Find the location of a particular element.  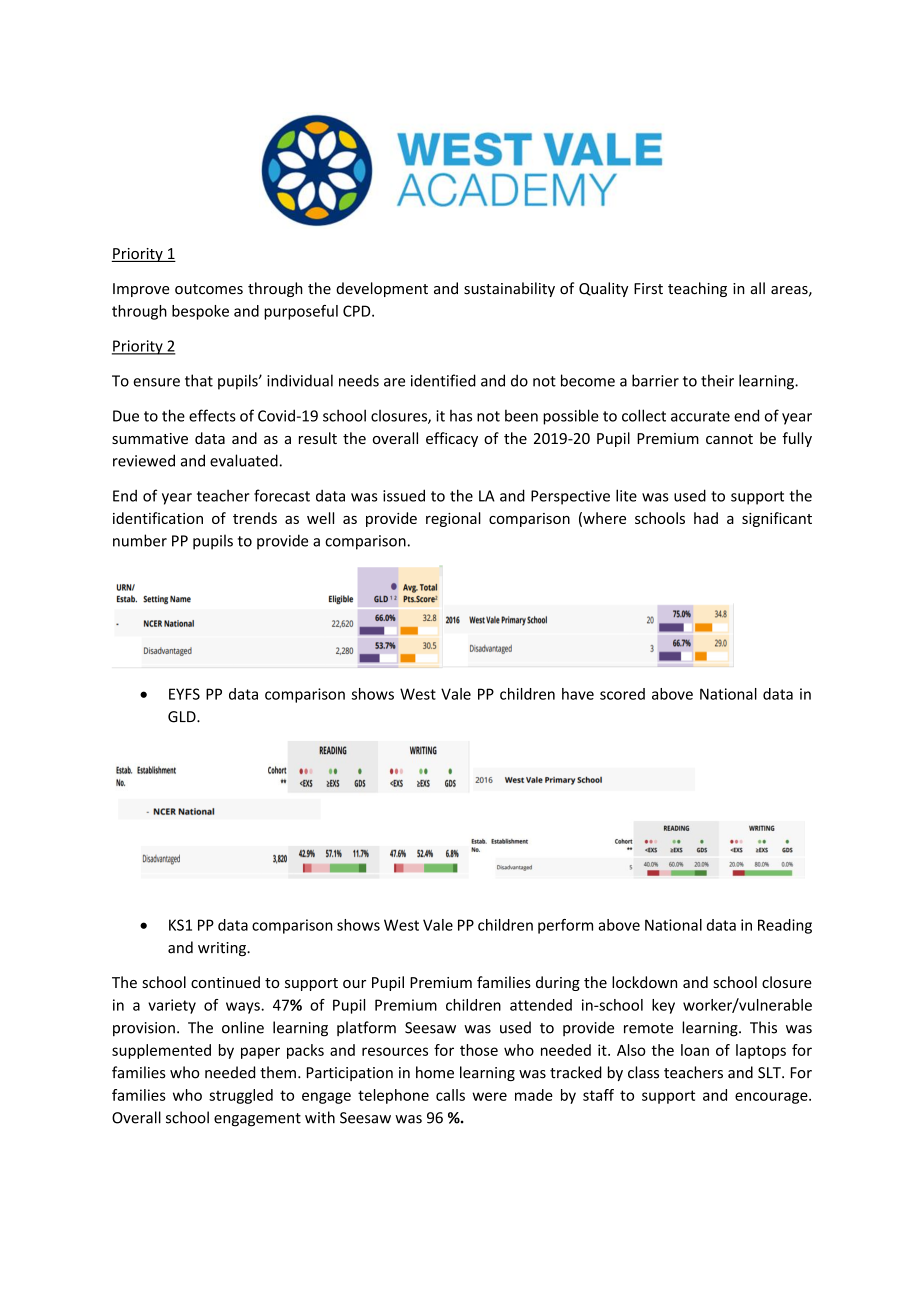

Reading is located at coordinates (785, 926).
